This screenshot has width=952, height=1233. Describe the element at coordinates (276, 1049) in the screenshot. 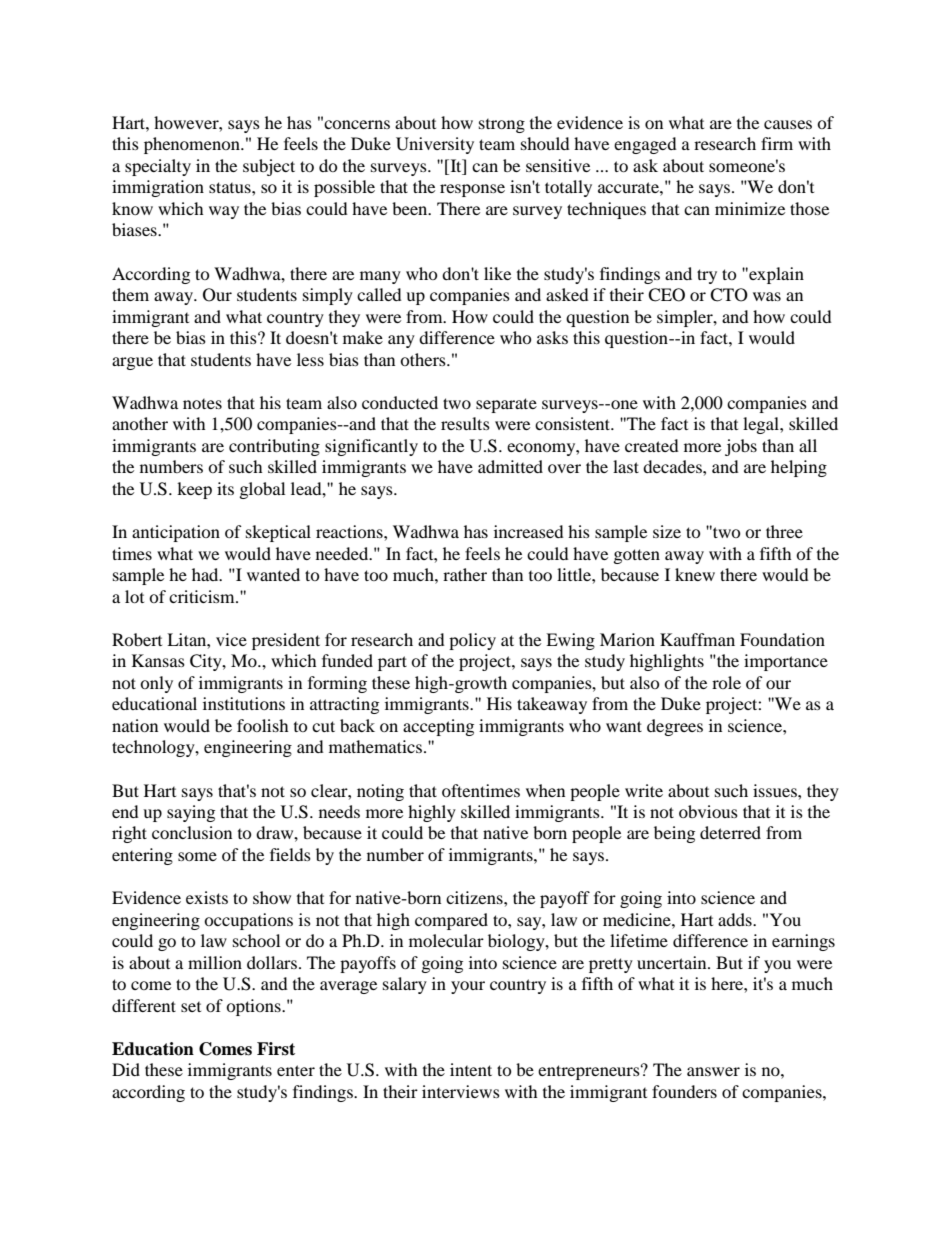

I see `First` at that location.
